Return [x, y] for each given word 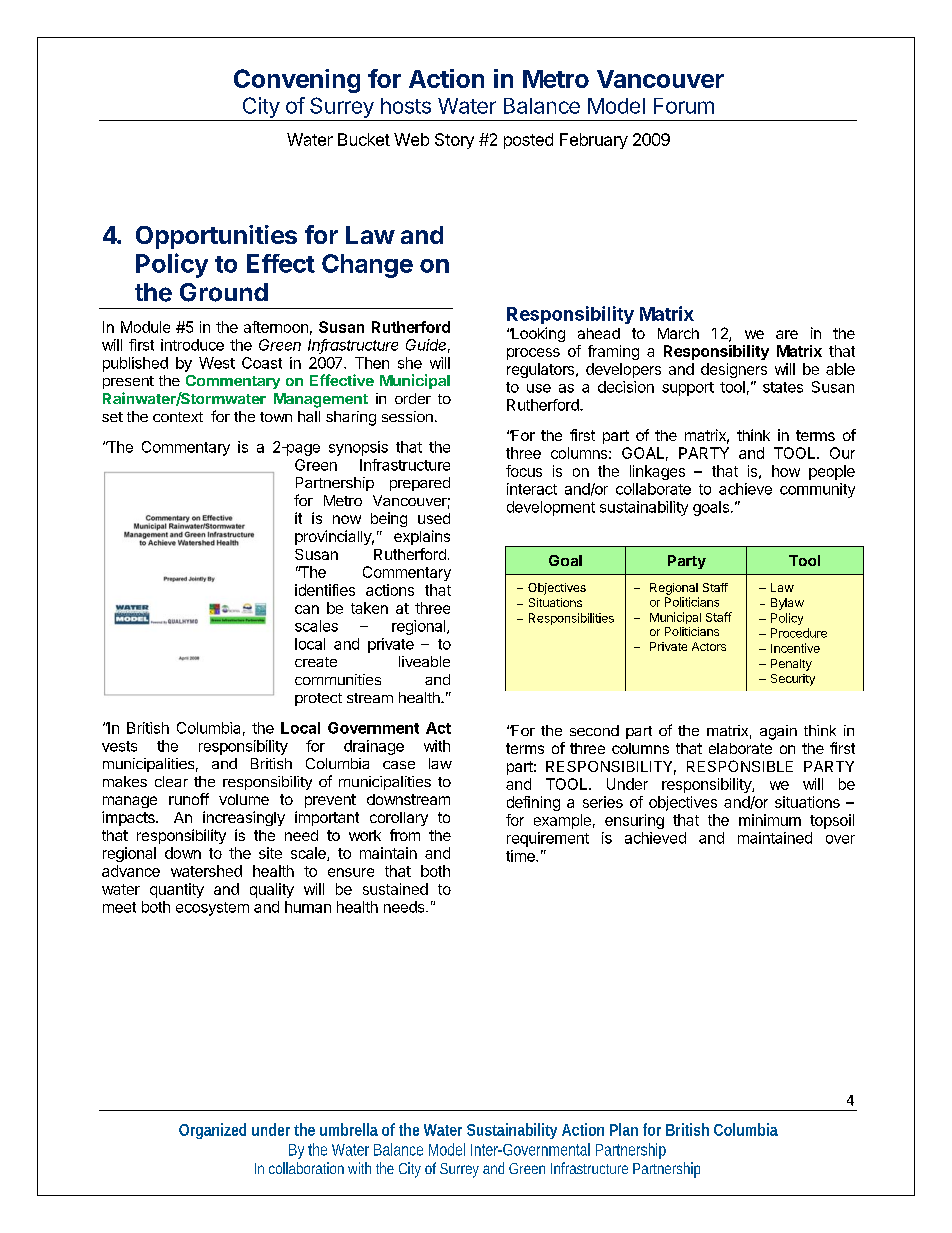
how [786, 471]
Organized [212, 1131]
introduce [192, 345]
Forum [684, 106]
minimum [770, 820]
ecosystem [212, 909]
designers [734, 370]
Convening [297, 81]
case [399, 765]
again [778, 732]
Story [454, 141]
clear [171, 781]
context [178, 417]
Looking [537, 334]
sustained [395, 889]
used [434, 518]
